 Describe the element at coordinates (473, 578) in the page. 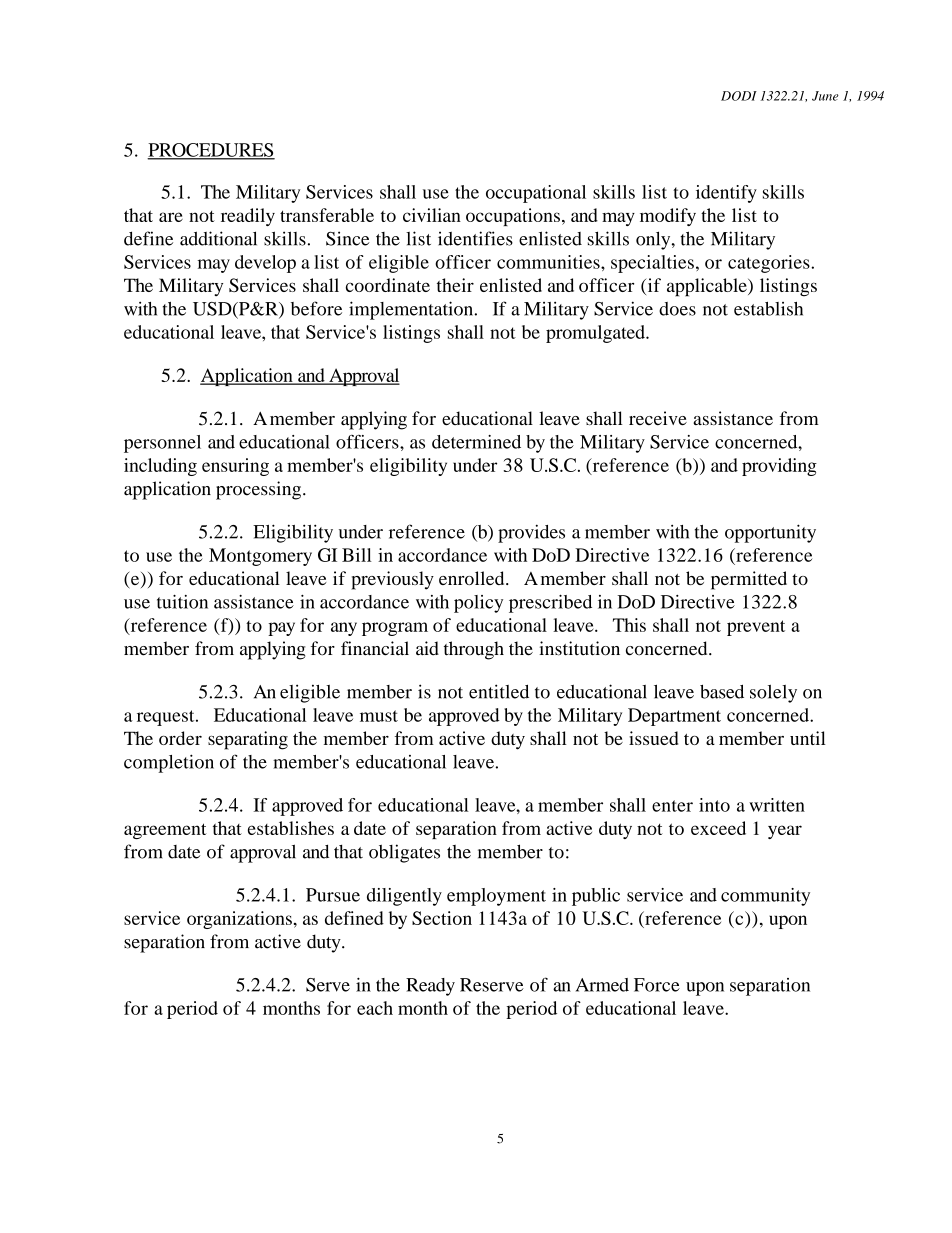

I see `enrolled` at that location.
